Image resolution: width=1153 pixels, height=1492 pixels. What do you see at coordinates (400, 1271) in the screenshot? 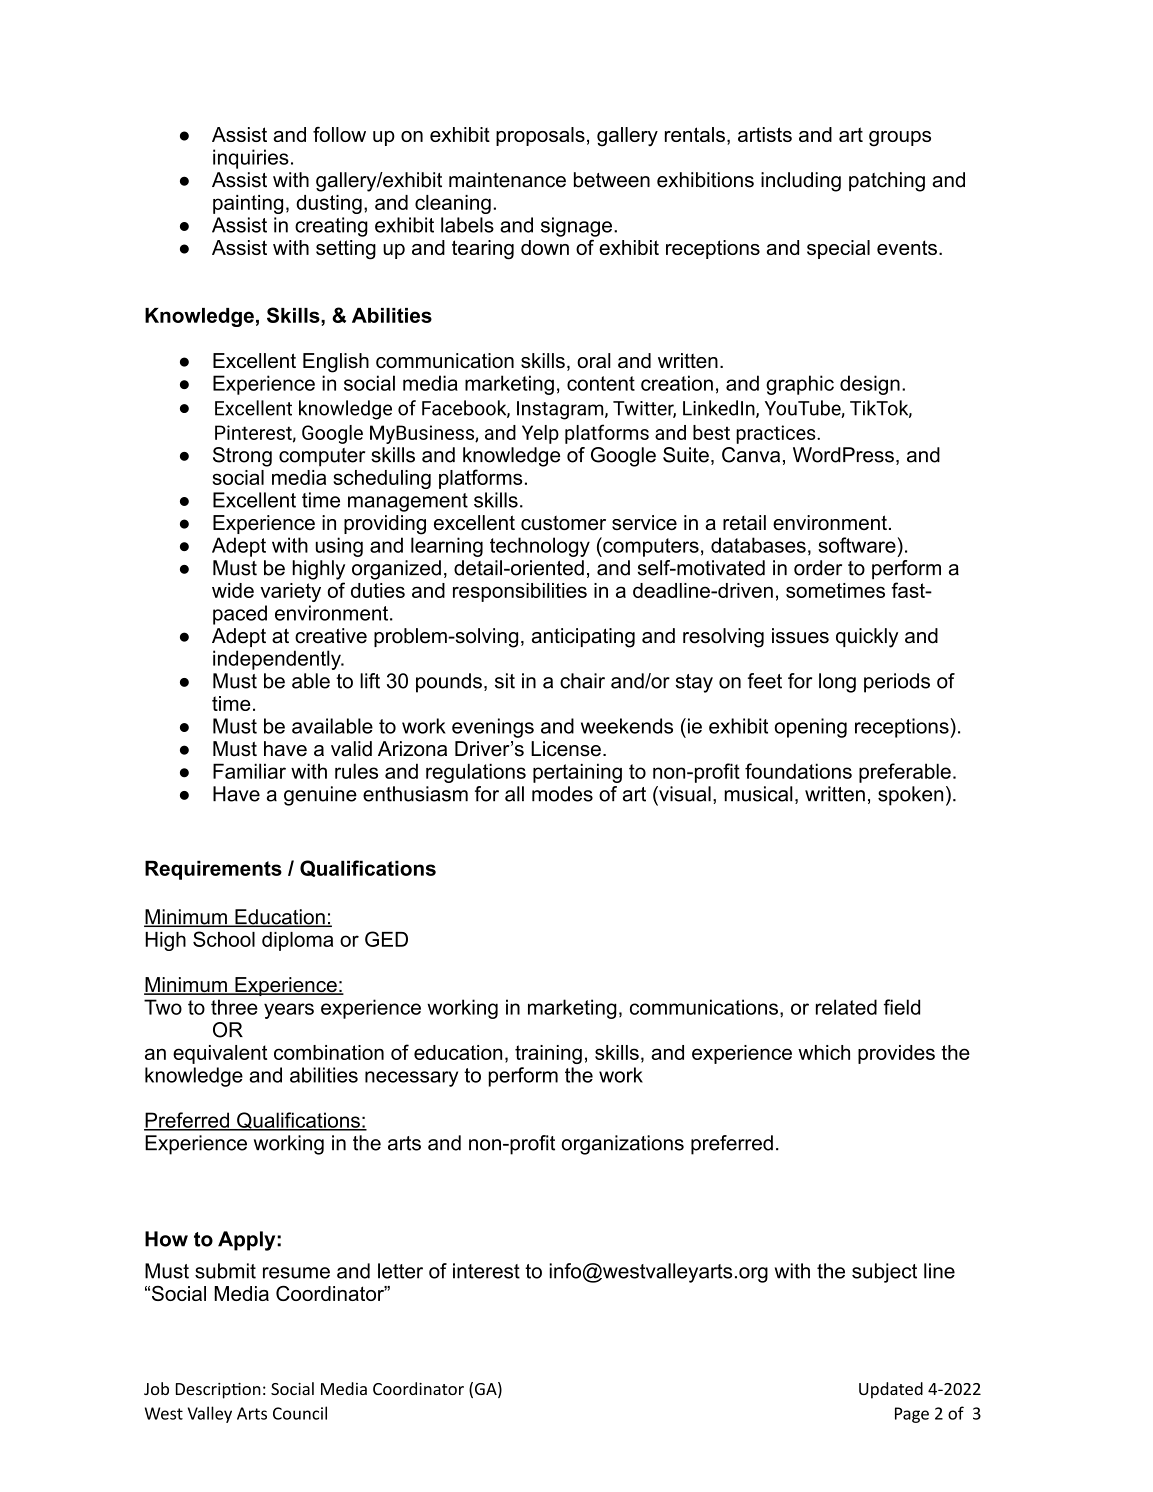
I see `letter` at bounding box center [400, 1271].
